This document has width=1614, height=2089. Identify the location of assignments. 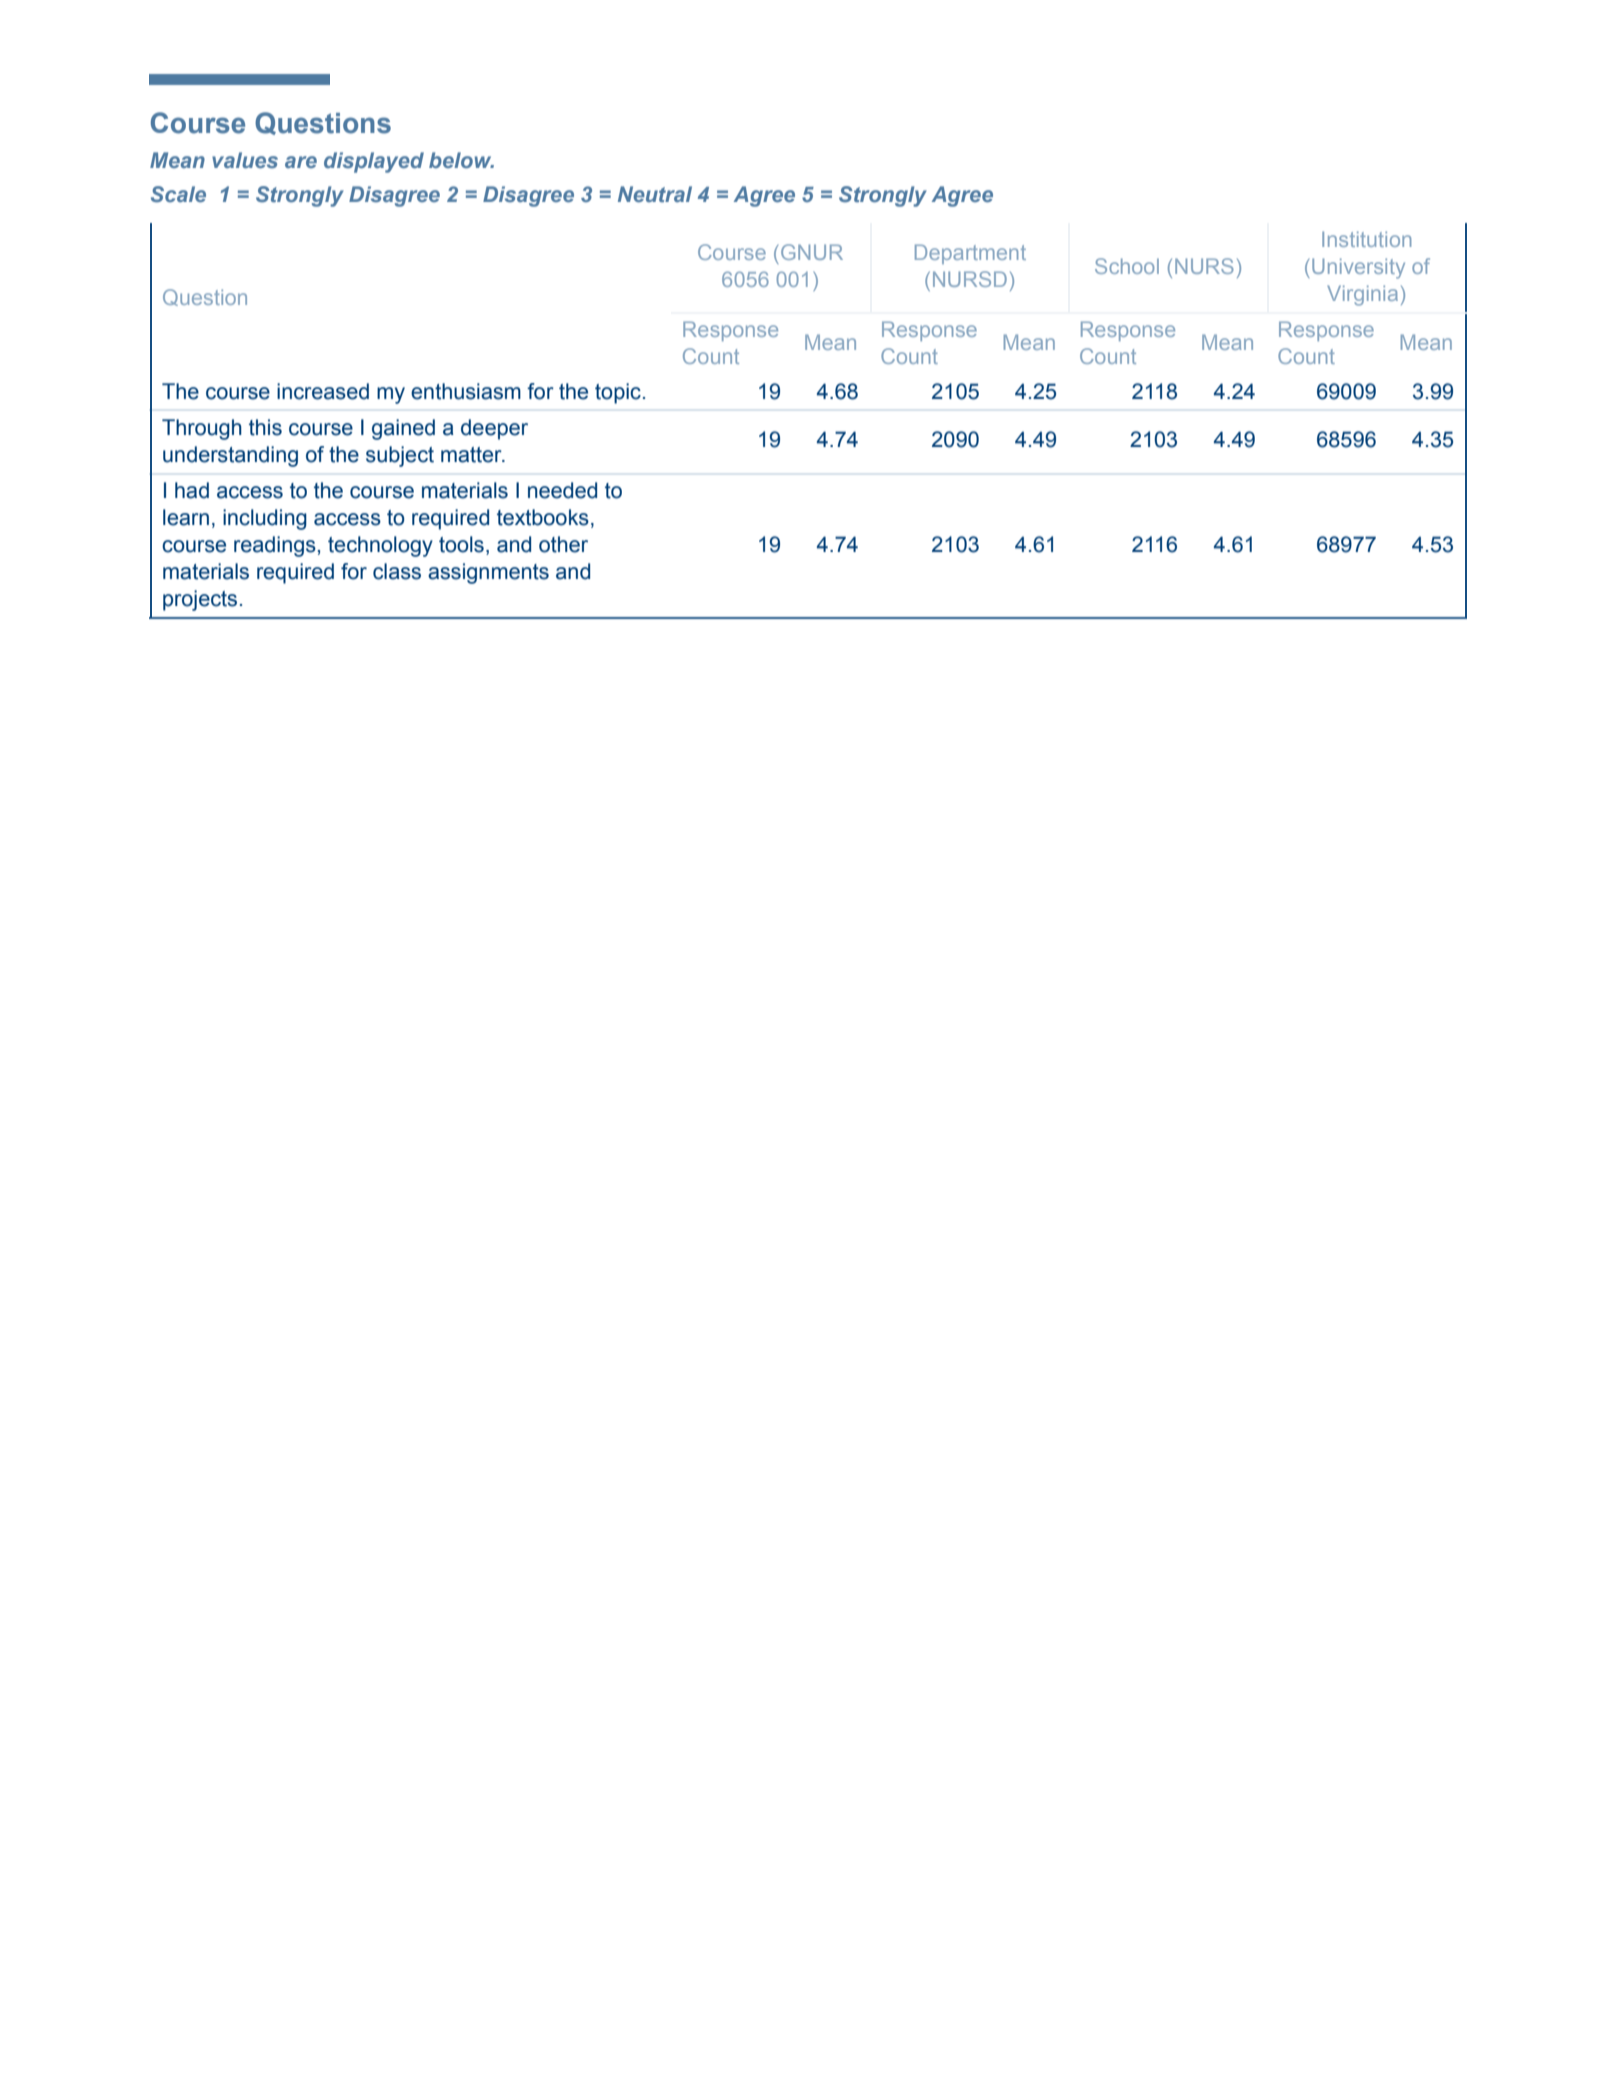
(488, 573).
